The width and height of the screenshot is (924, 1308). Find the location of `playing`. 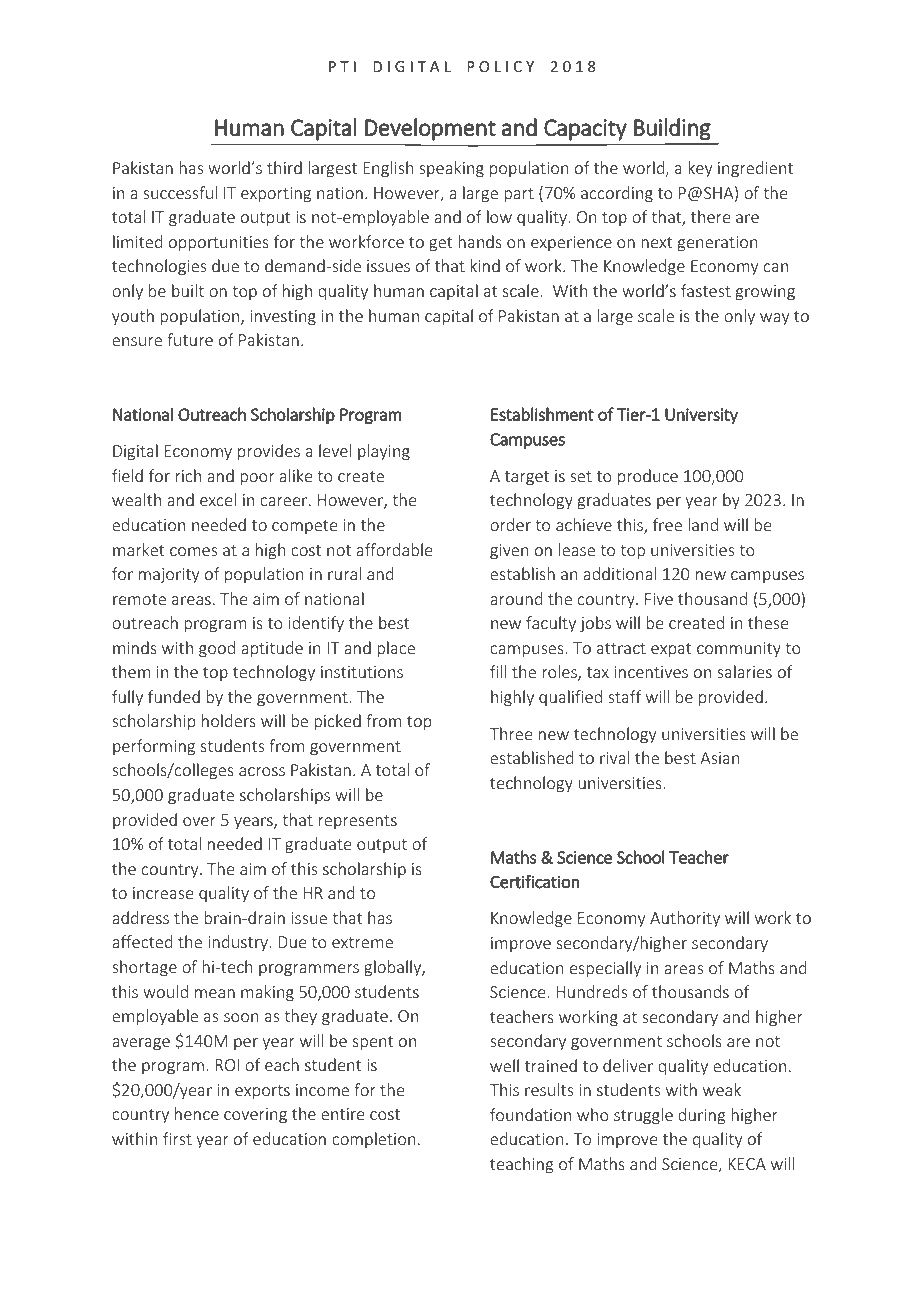

playing is located at coordinates (384, 452).
